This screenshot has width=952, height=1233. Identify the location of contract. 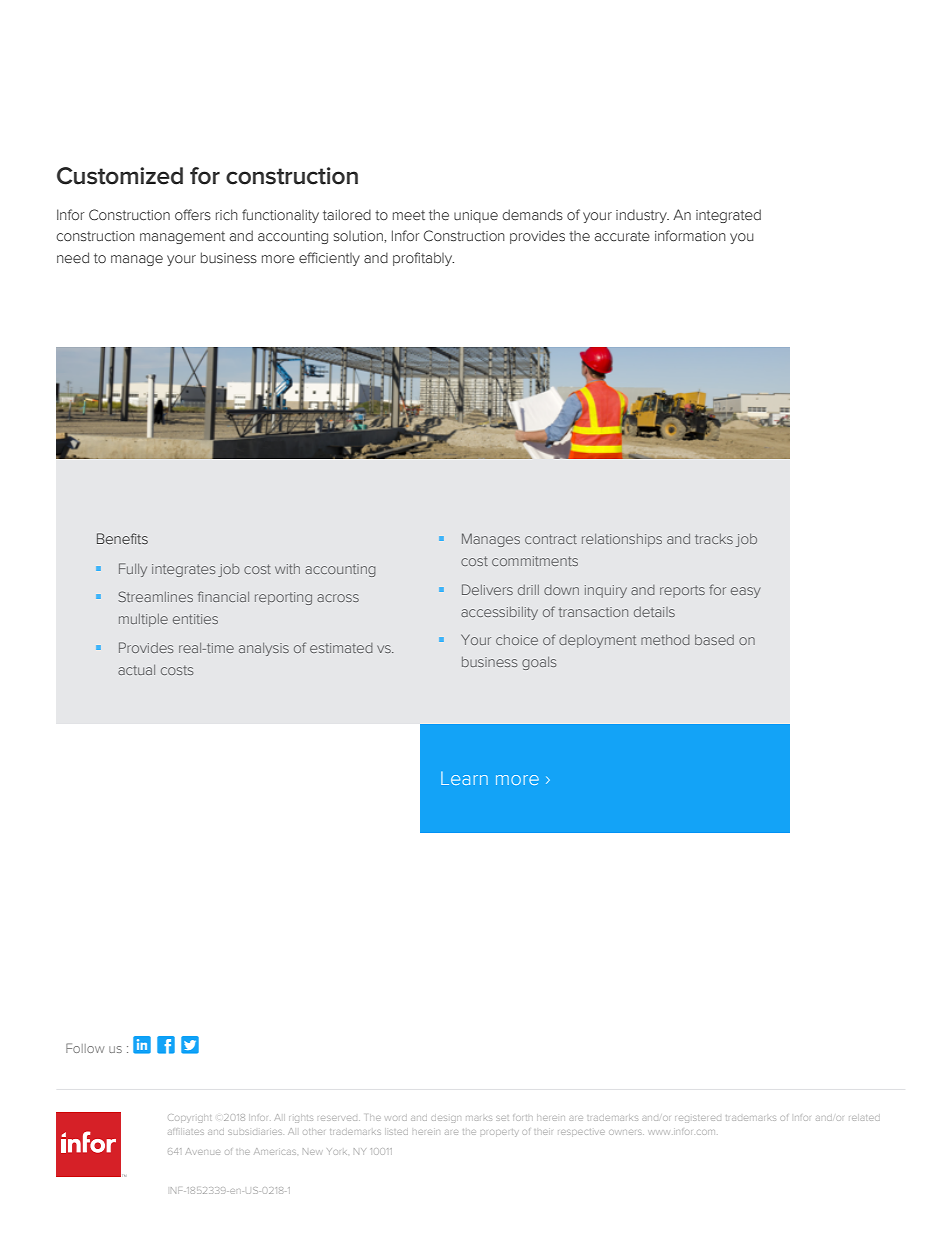
(551, 539).
